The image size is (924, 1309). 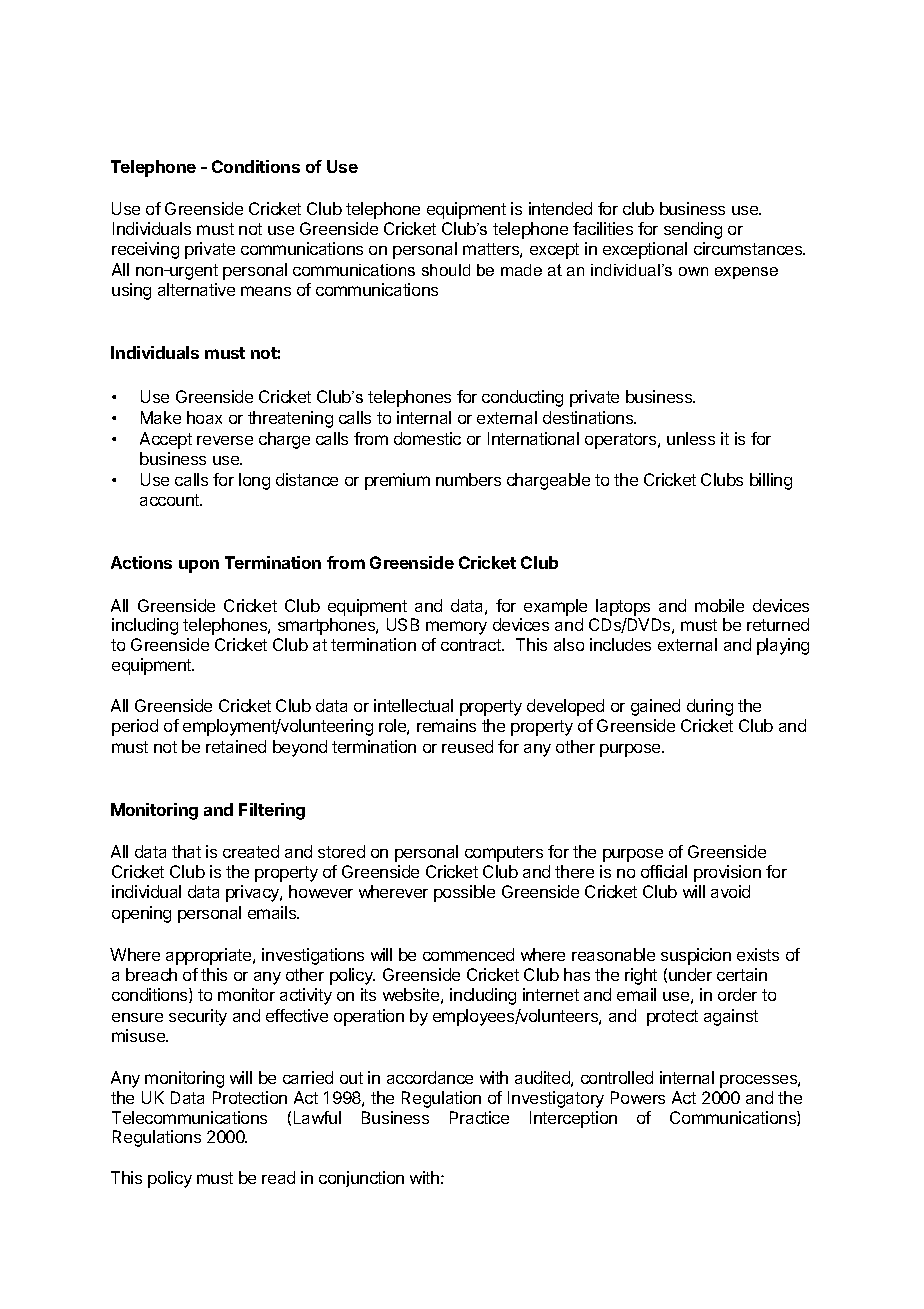 I want to click on retained, so click(x=236, y=746).
